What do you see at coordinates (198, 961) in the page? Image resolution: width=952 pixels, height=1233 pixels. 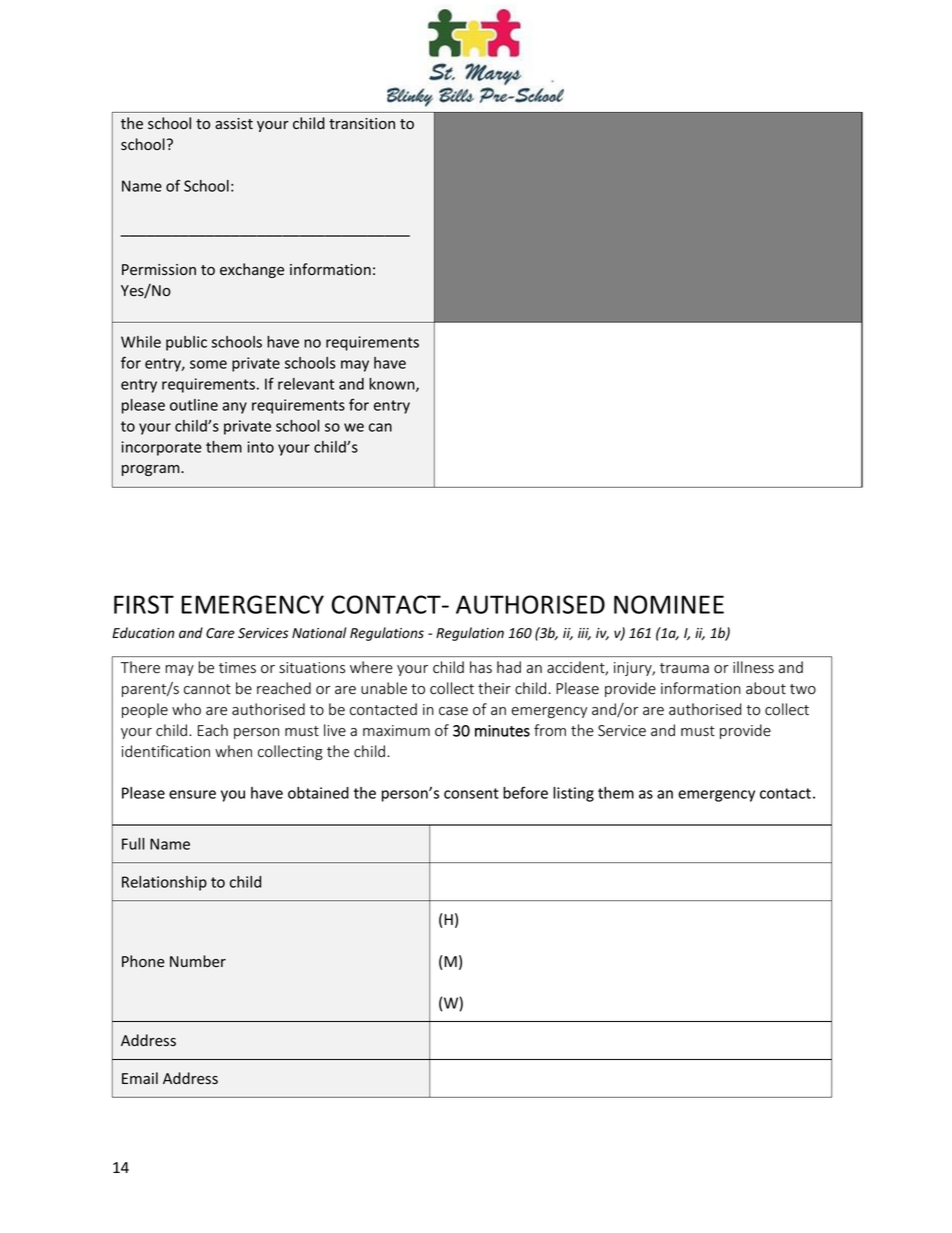 I see `Number` at bounding box center [198, 961].
